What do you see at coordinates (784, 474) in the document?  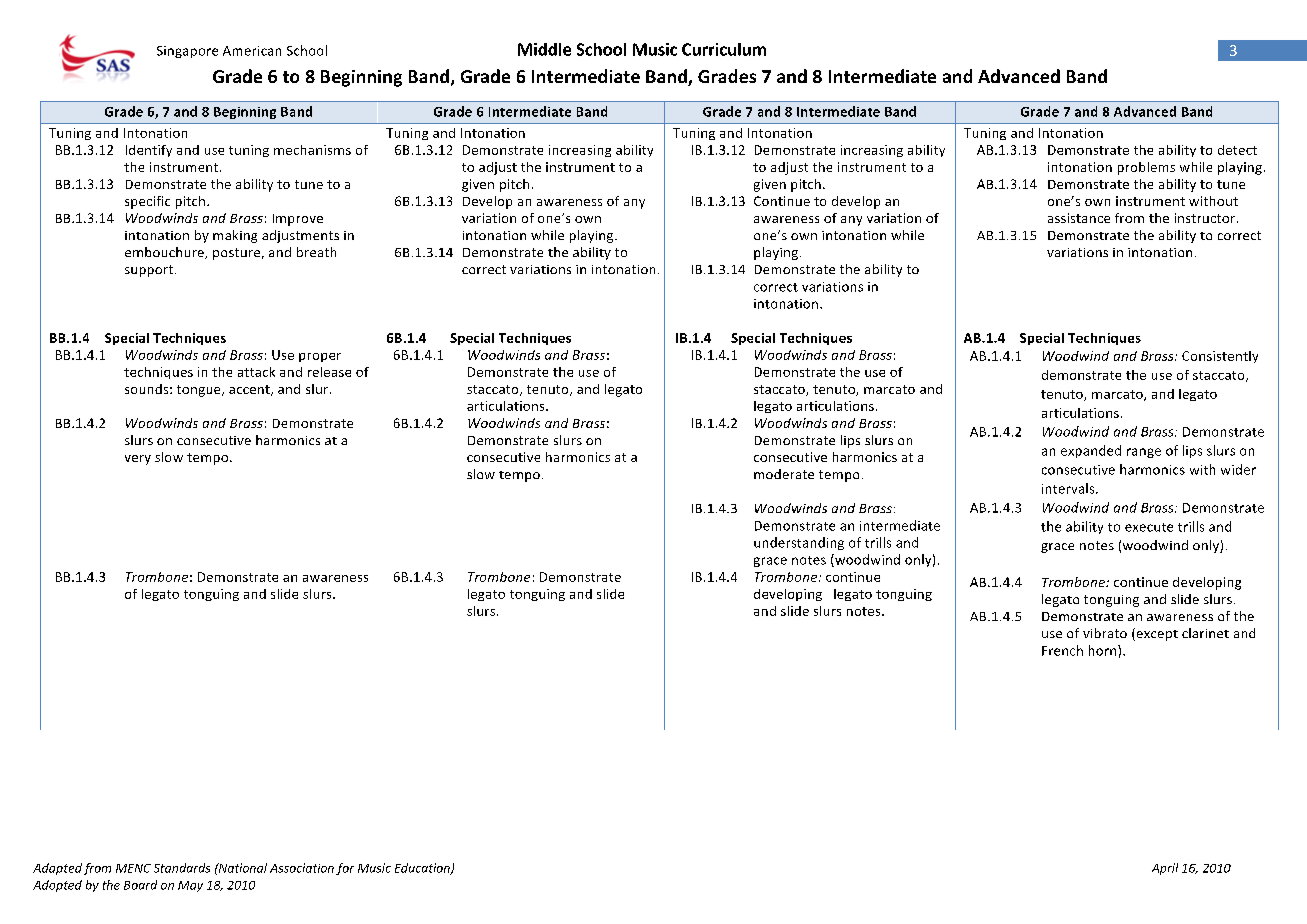 I see `moderate` at bounding box center [784, 474].
